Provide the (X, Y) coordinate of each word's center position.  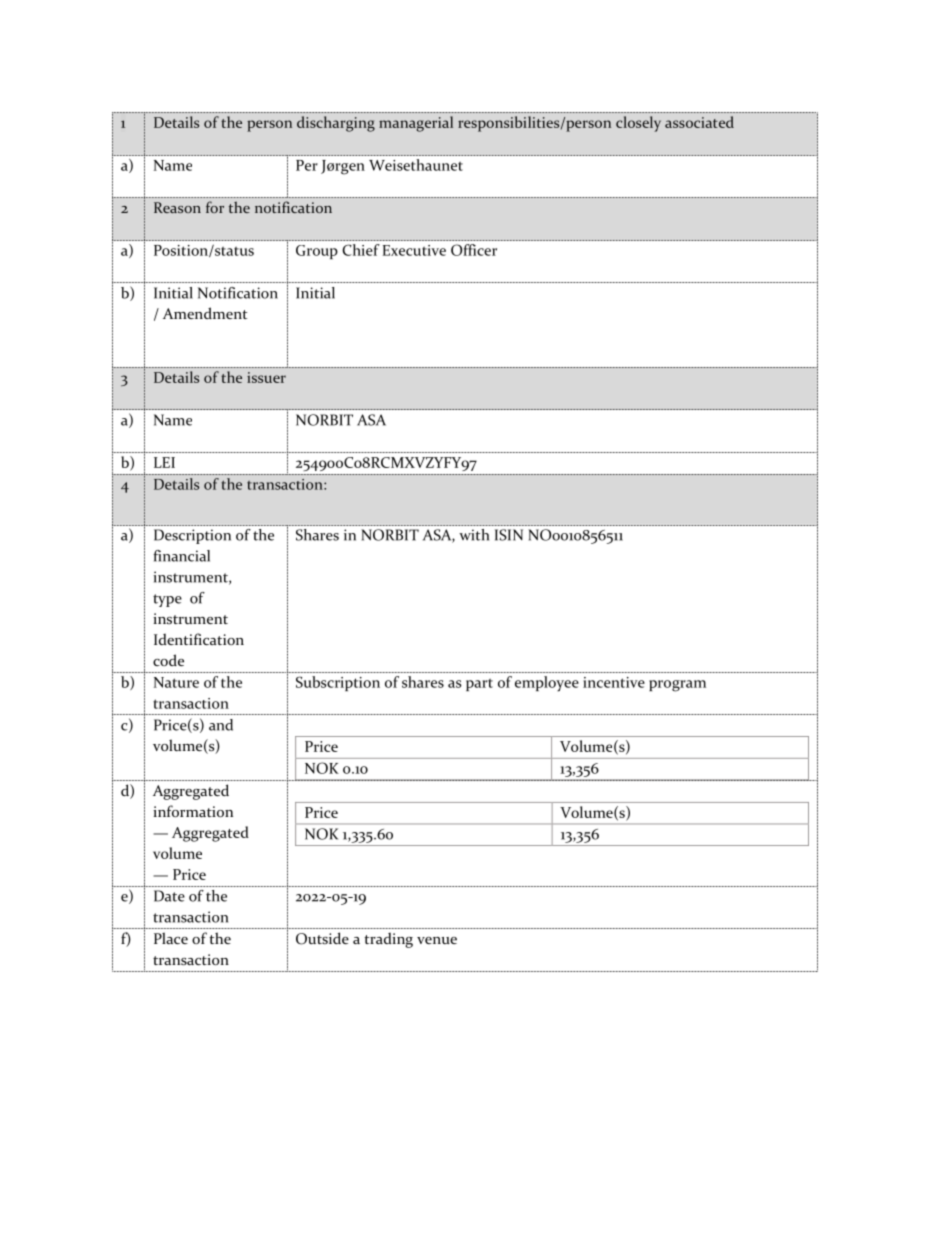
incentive (614, 682)
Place (171, 938)
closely (638, 124)
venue (437, 940)
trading (388, 940)
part (479, 685)
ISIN (509, 535)
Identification (199, 639)
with (474, 535)
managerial (416, 124)
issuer (266, 377)
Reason (177, 207)
